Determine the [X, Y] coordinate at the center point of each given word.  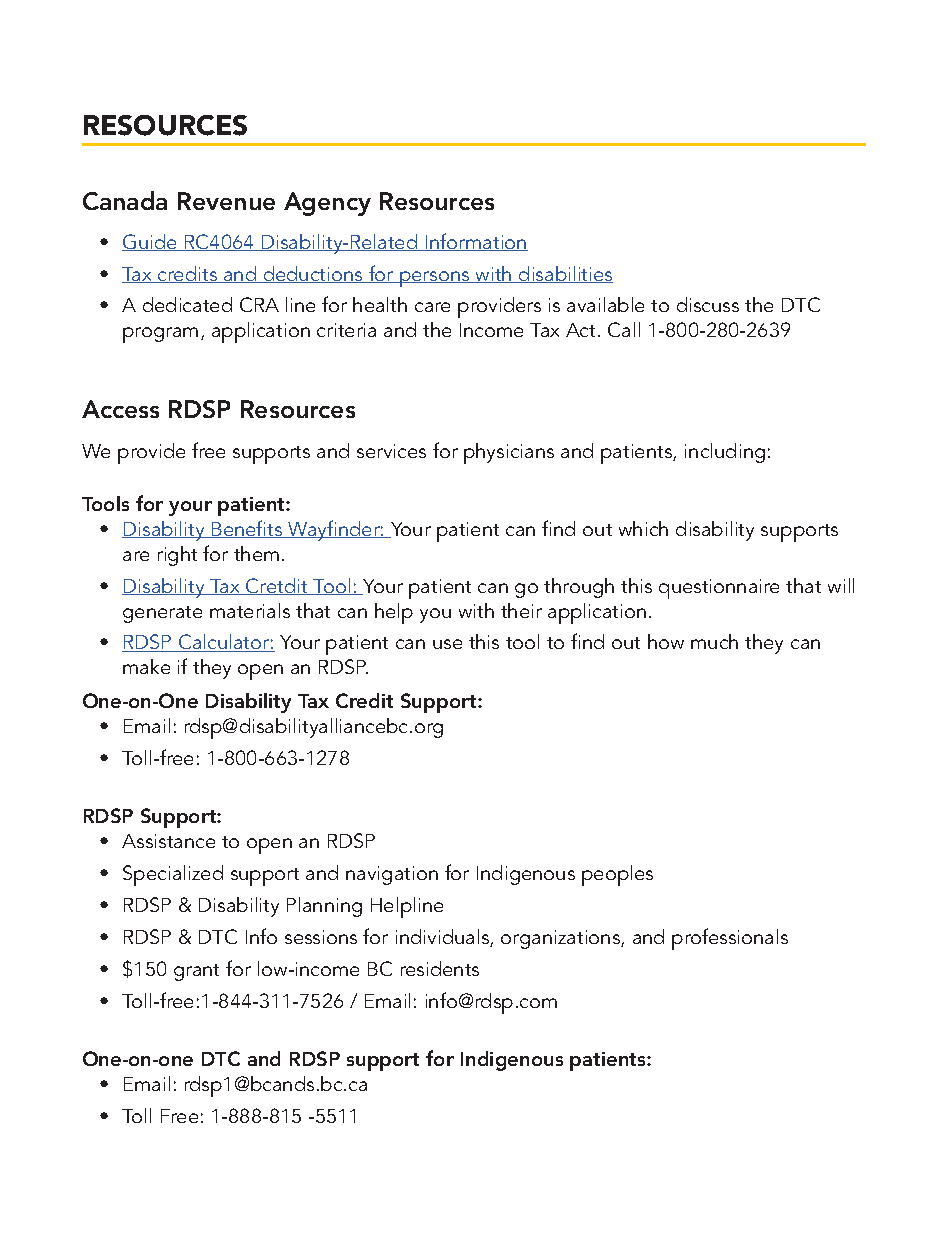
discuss [708, 304]
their [521, 610]
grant [196, 972]
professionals [730, 939]
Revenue [226, 201]
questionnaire [719, 589]
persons [435, 279]
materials [250, 610]
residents [440, 968]
